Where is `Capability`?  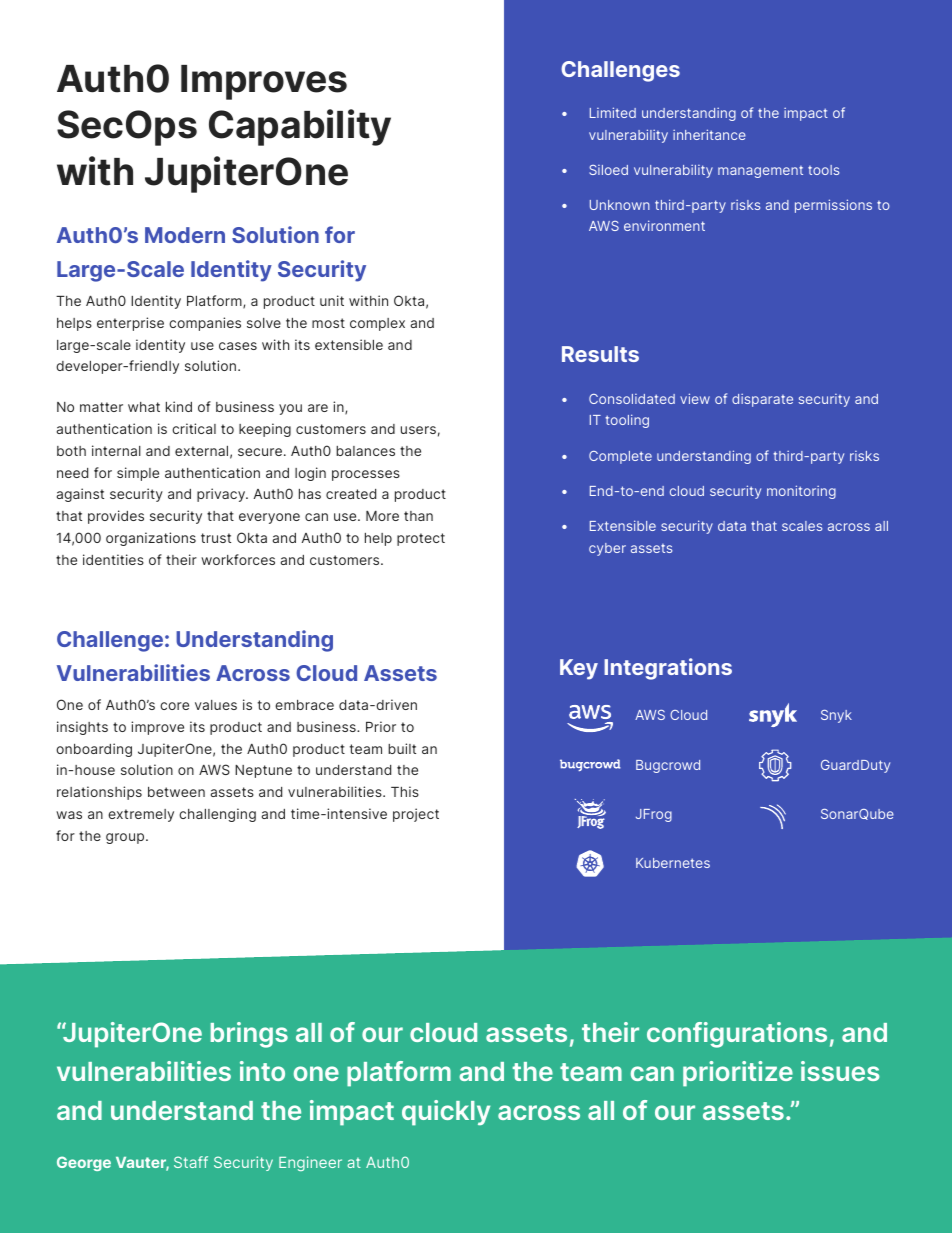
Capability is located at coordinates (300, 127).
